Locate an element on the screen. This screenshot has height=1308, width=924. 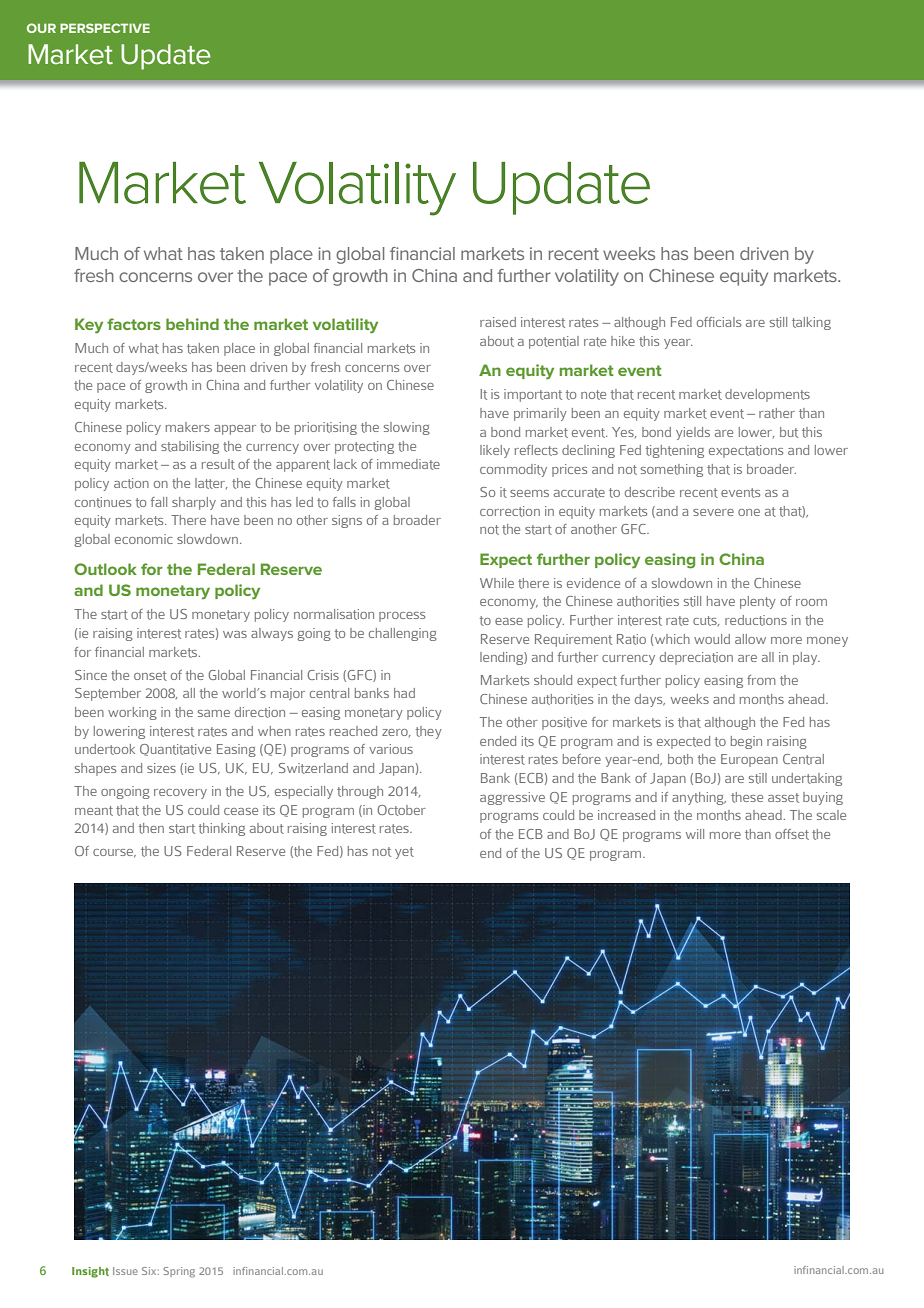
offset is located at coordinates (792, 834).
